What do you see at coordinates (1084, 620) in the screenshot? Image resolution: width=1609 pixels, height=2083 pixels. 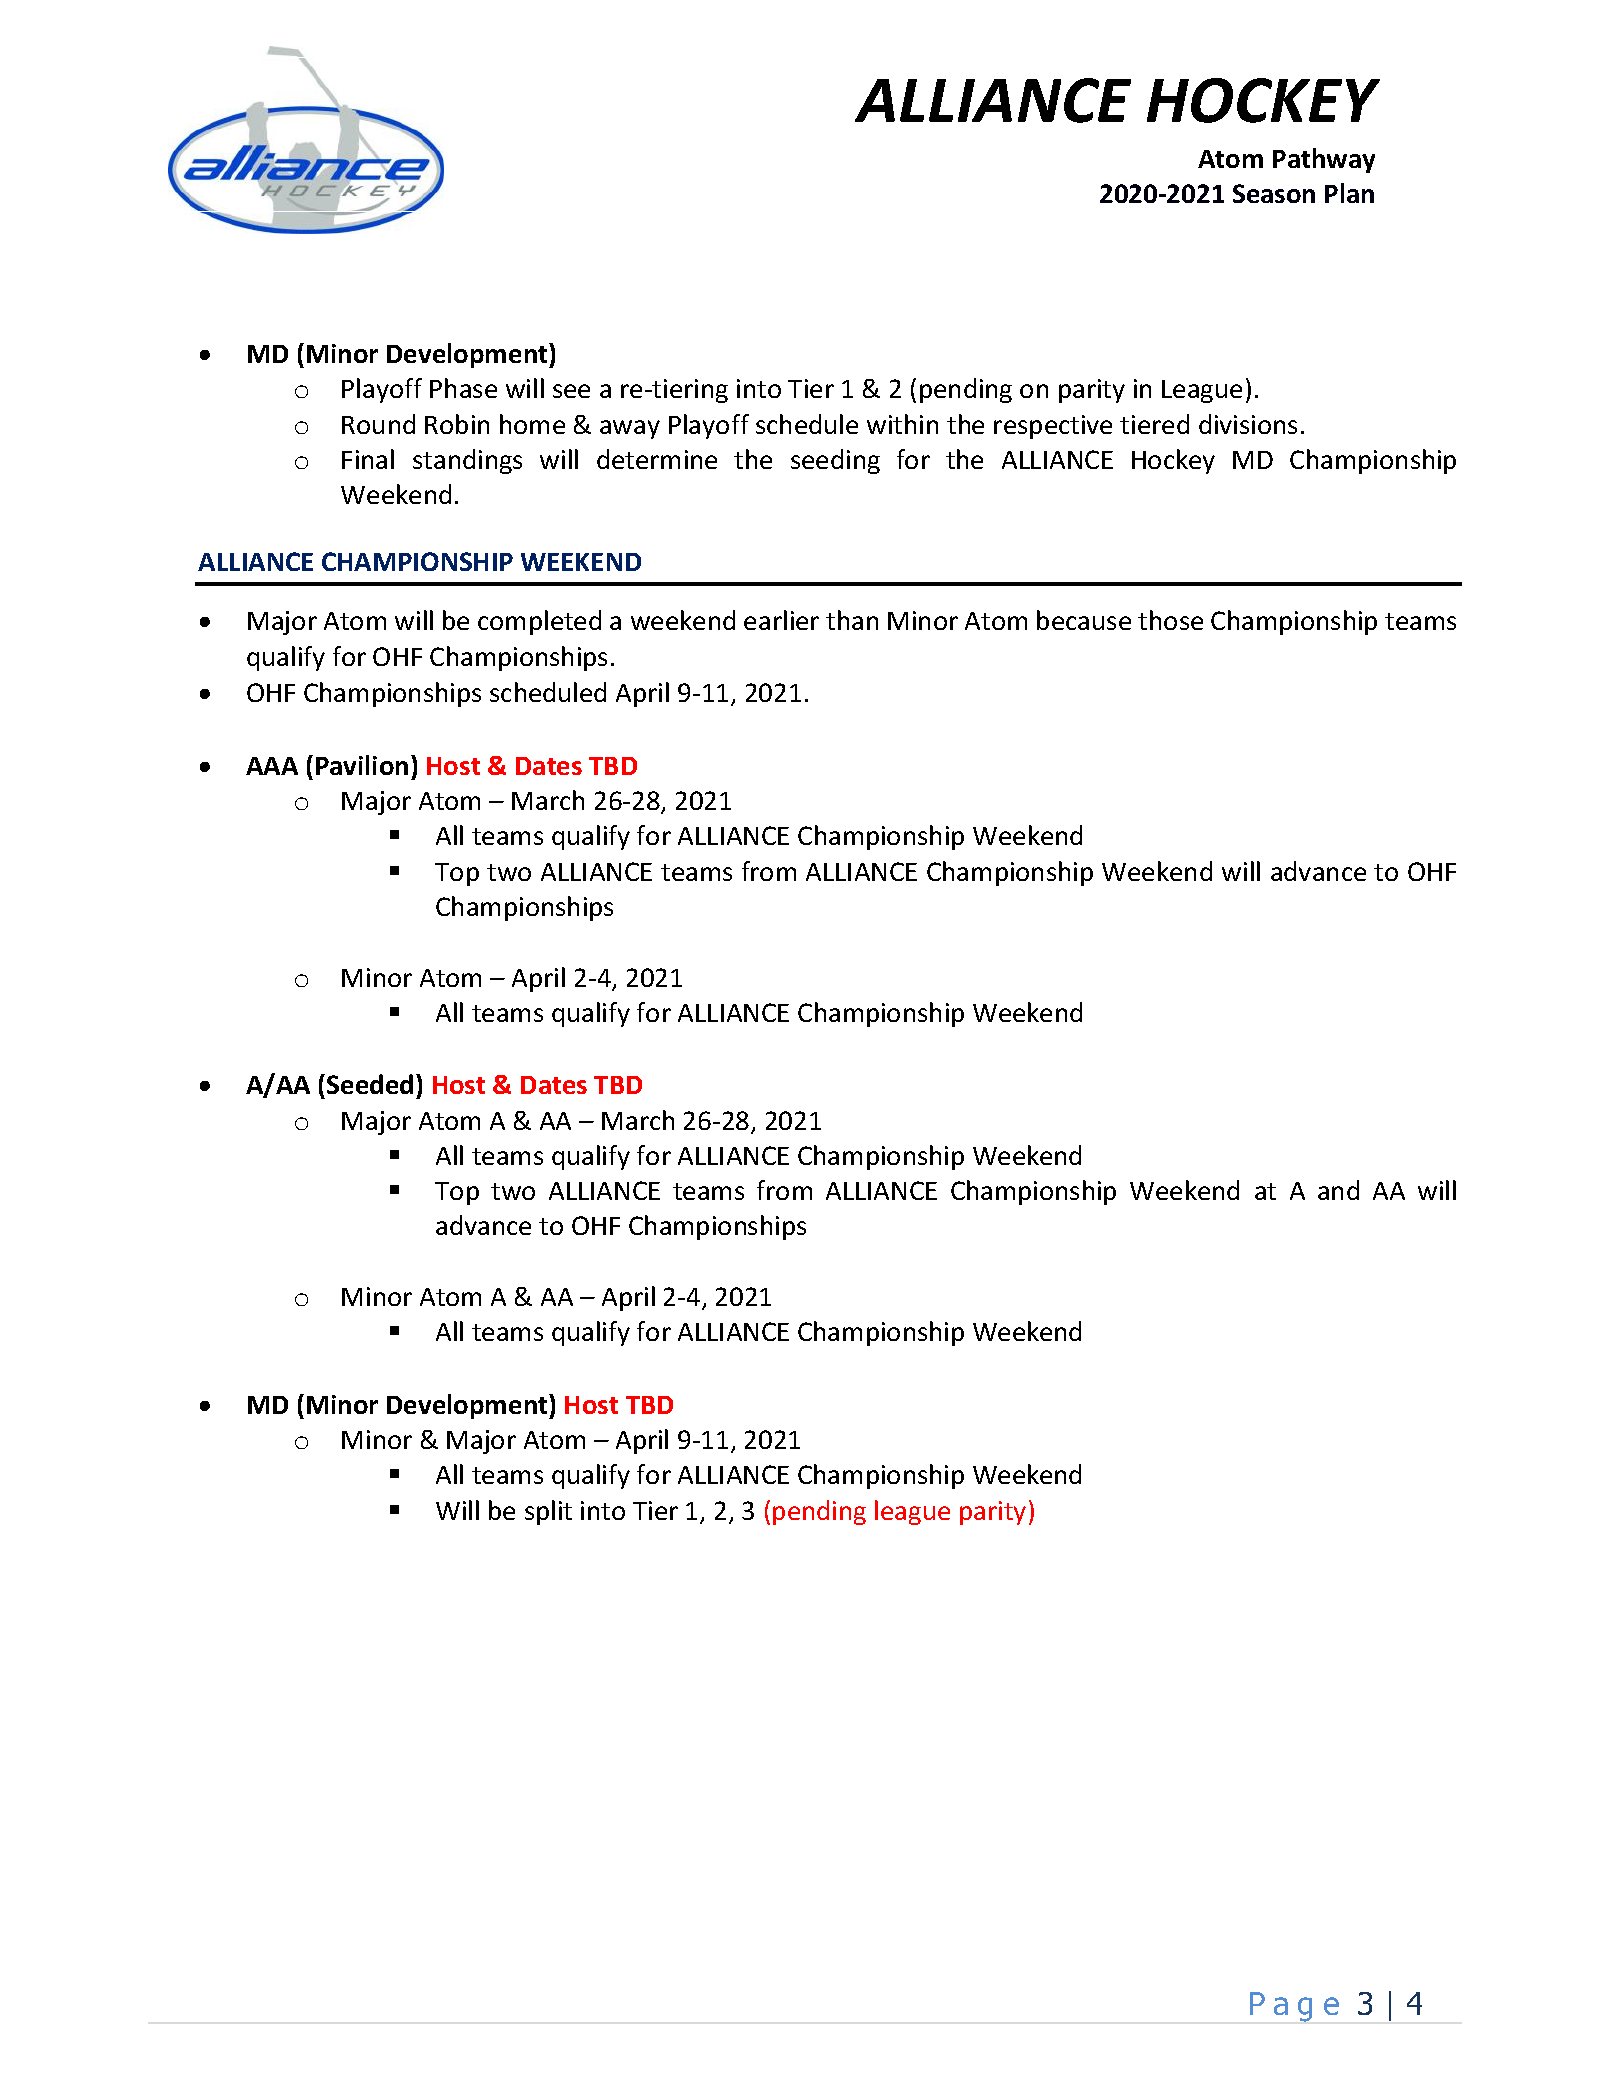 I see `because` at bounding box center [1084, 620].
